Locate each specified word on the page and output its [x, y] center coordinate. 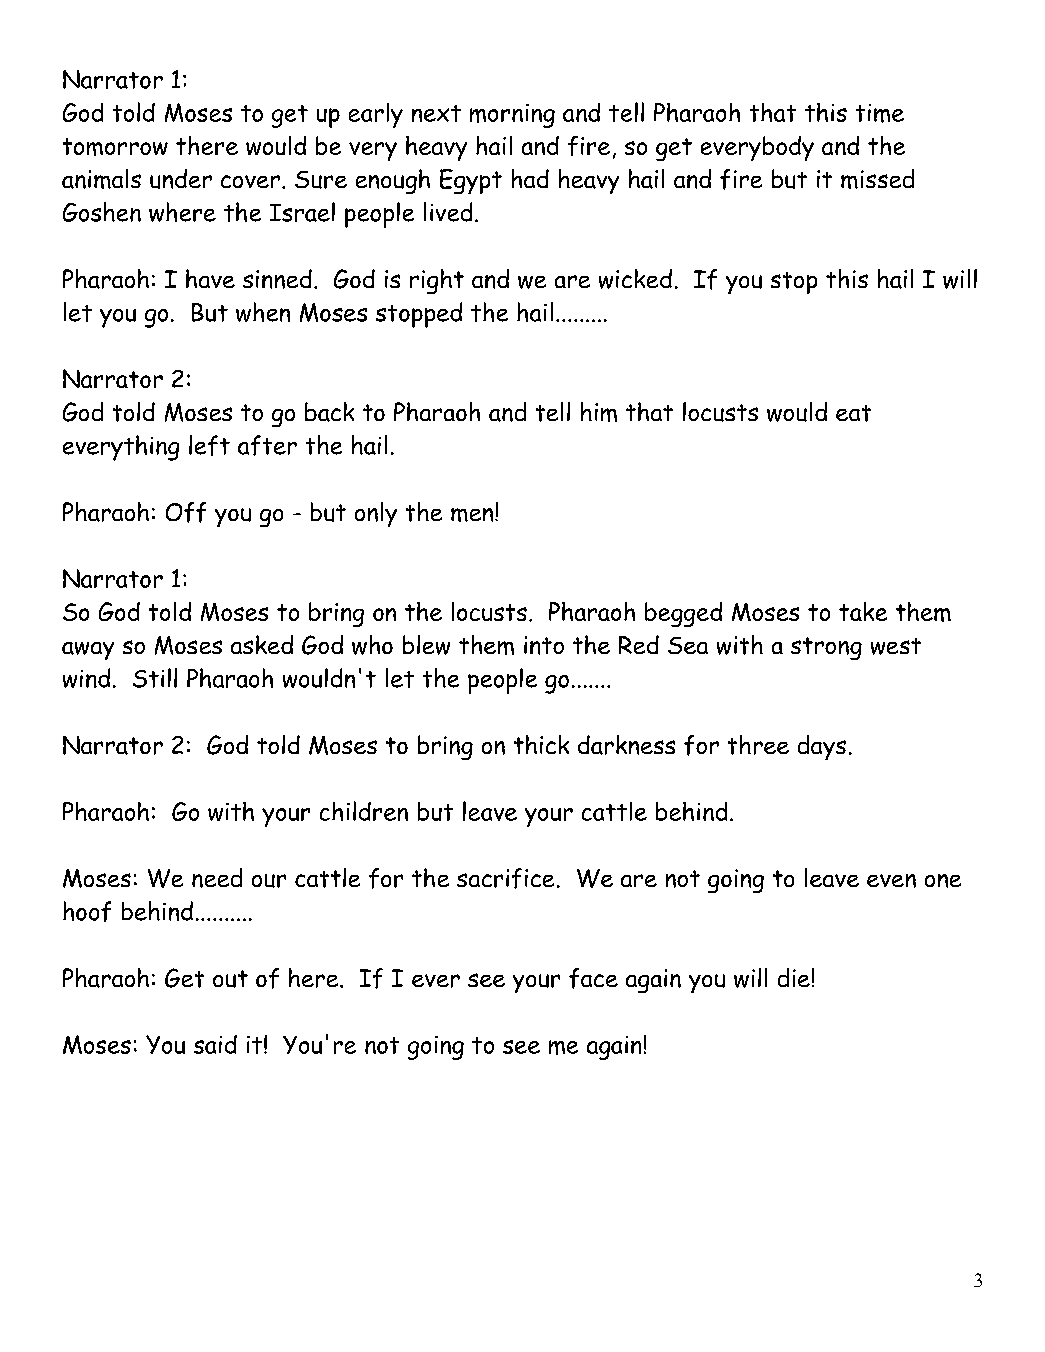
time [880, 113]
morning [512, 116]
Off [186, 512]
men [473, 515]
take [863, 611]
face [593, 978]
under [181, 179]
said [215, 1044]
